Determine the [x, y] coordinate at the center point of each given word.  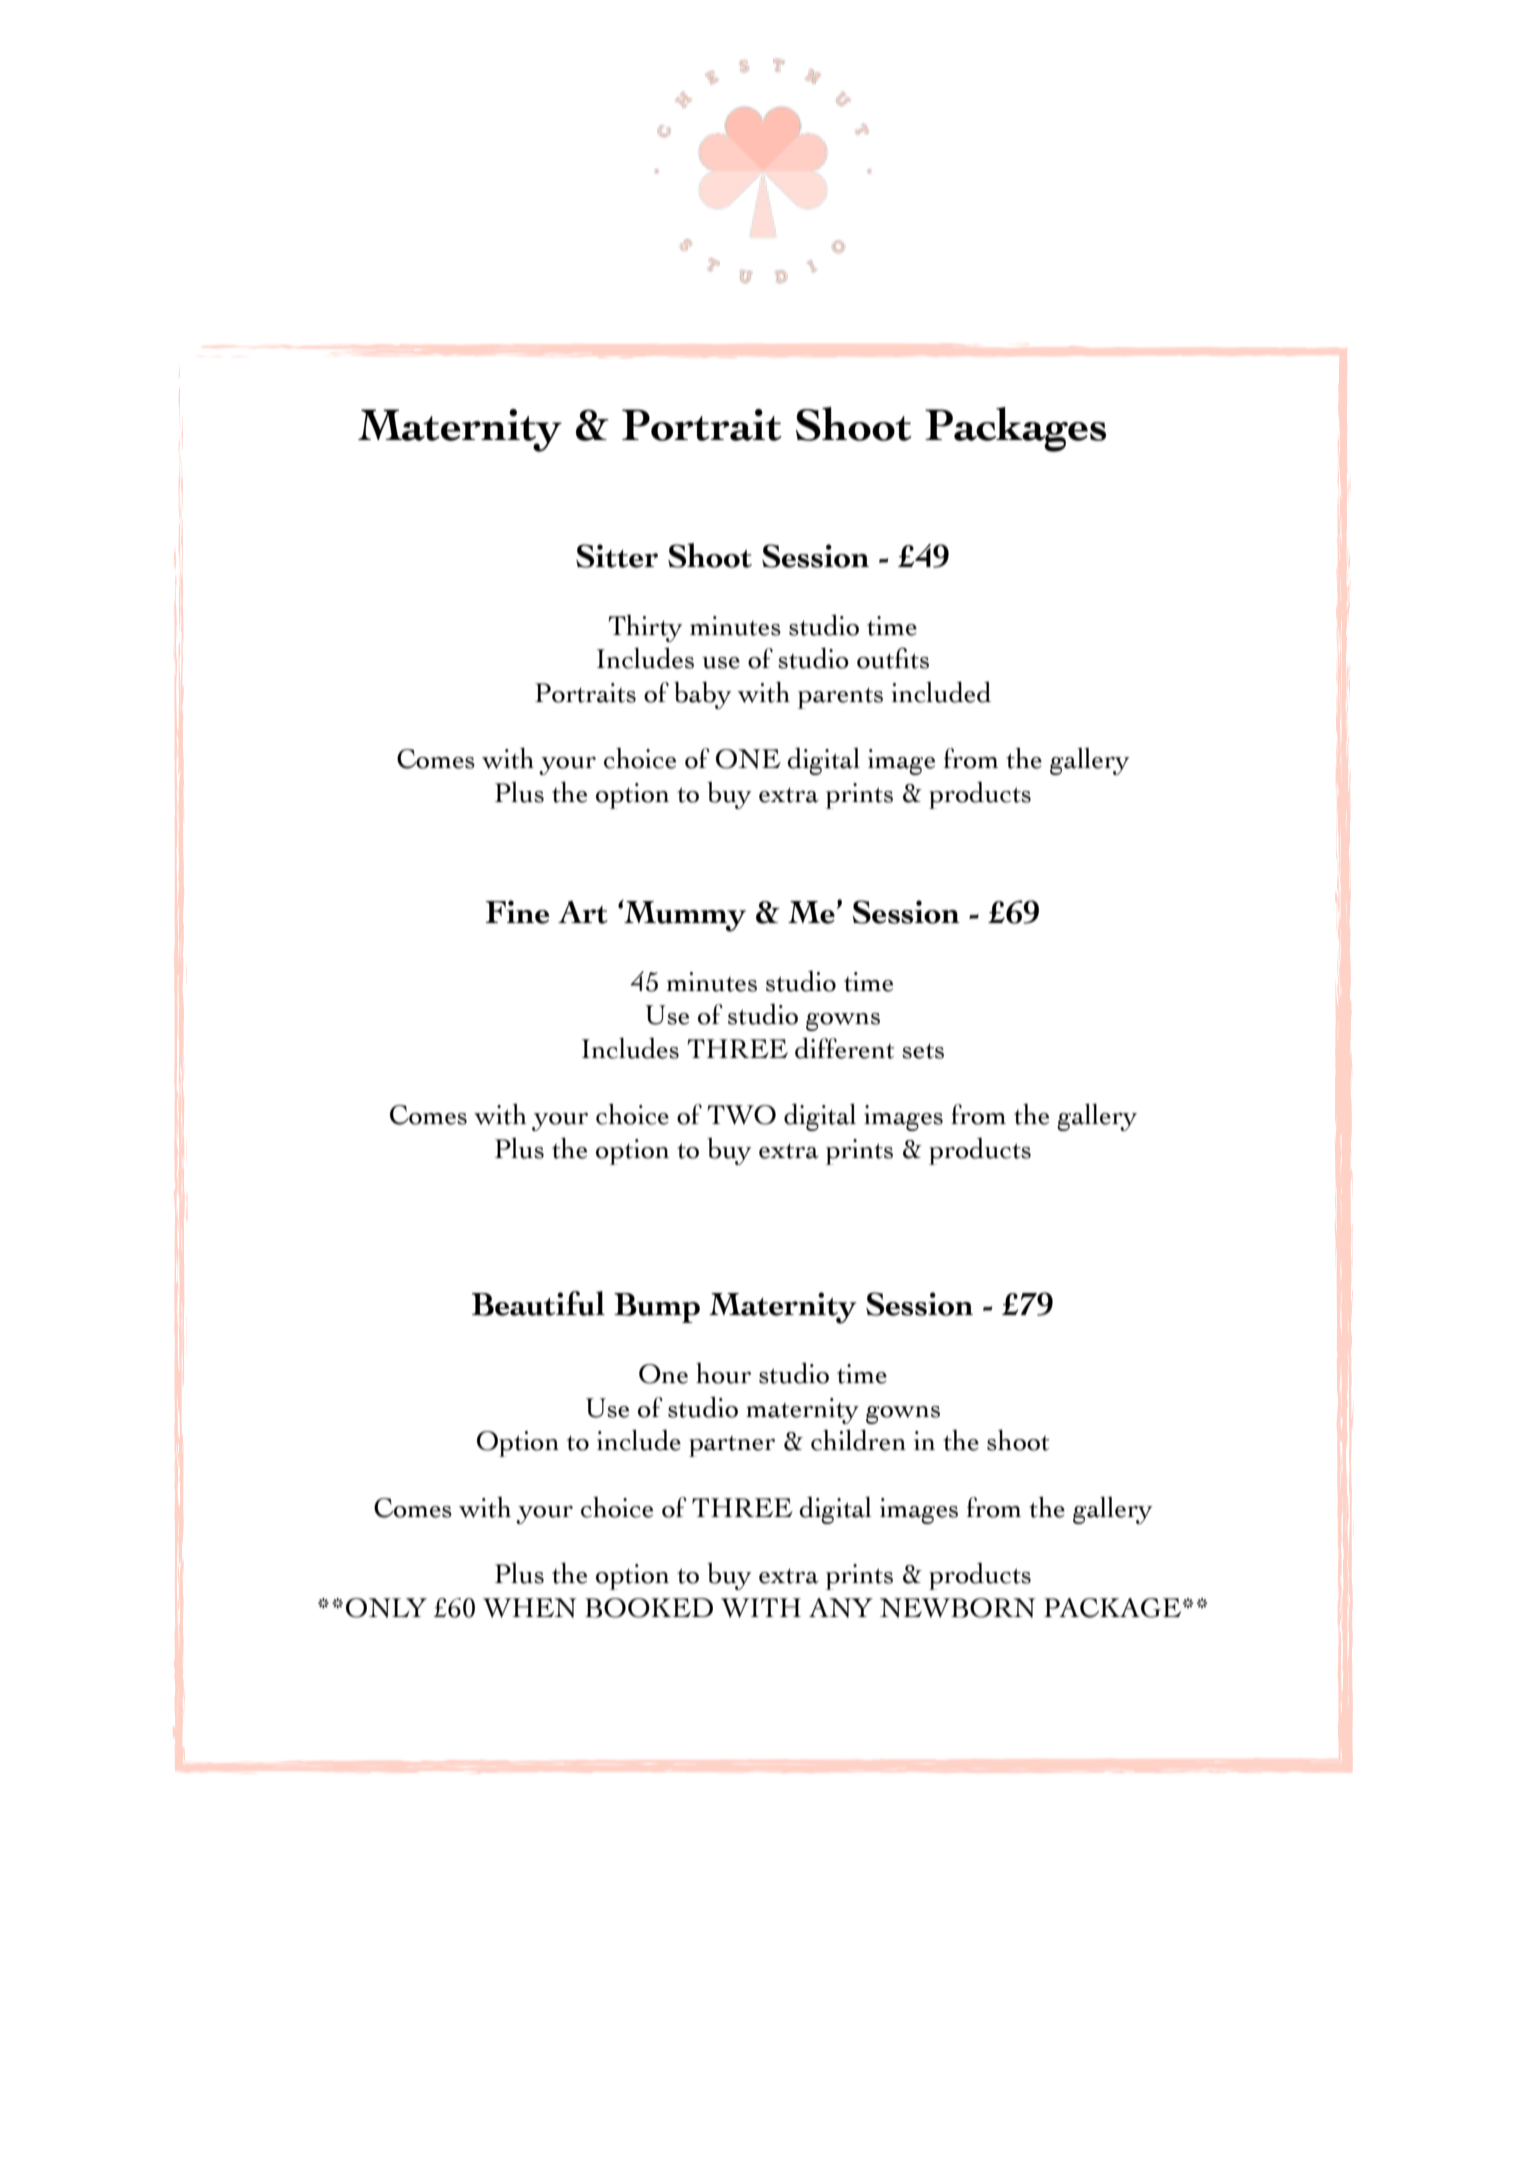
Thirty [645, 628]
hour [723, 1373]
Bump [657, 1308]
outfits [893, 658]
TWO [741, 1115]
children [858, 1440]
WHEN [530, 1608]
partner [732, 1446]
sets [923, 1051]
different [844, 1048]
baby [703, 695]
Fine [517, 912]
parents [840, 698]
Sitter [617, 556]
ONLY [386, 1608]
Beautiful [538, 1303]
